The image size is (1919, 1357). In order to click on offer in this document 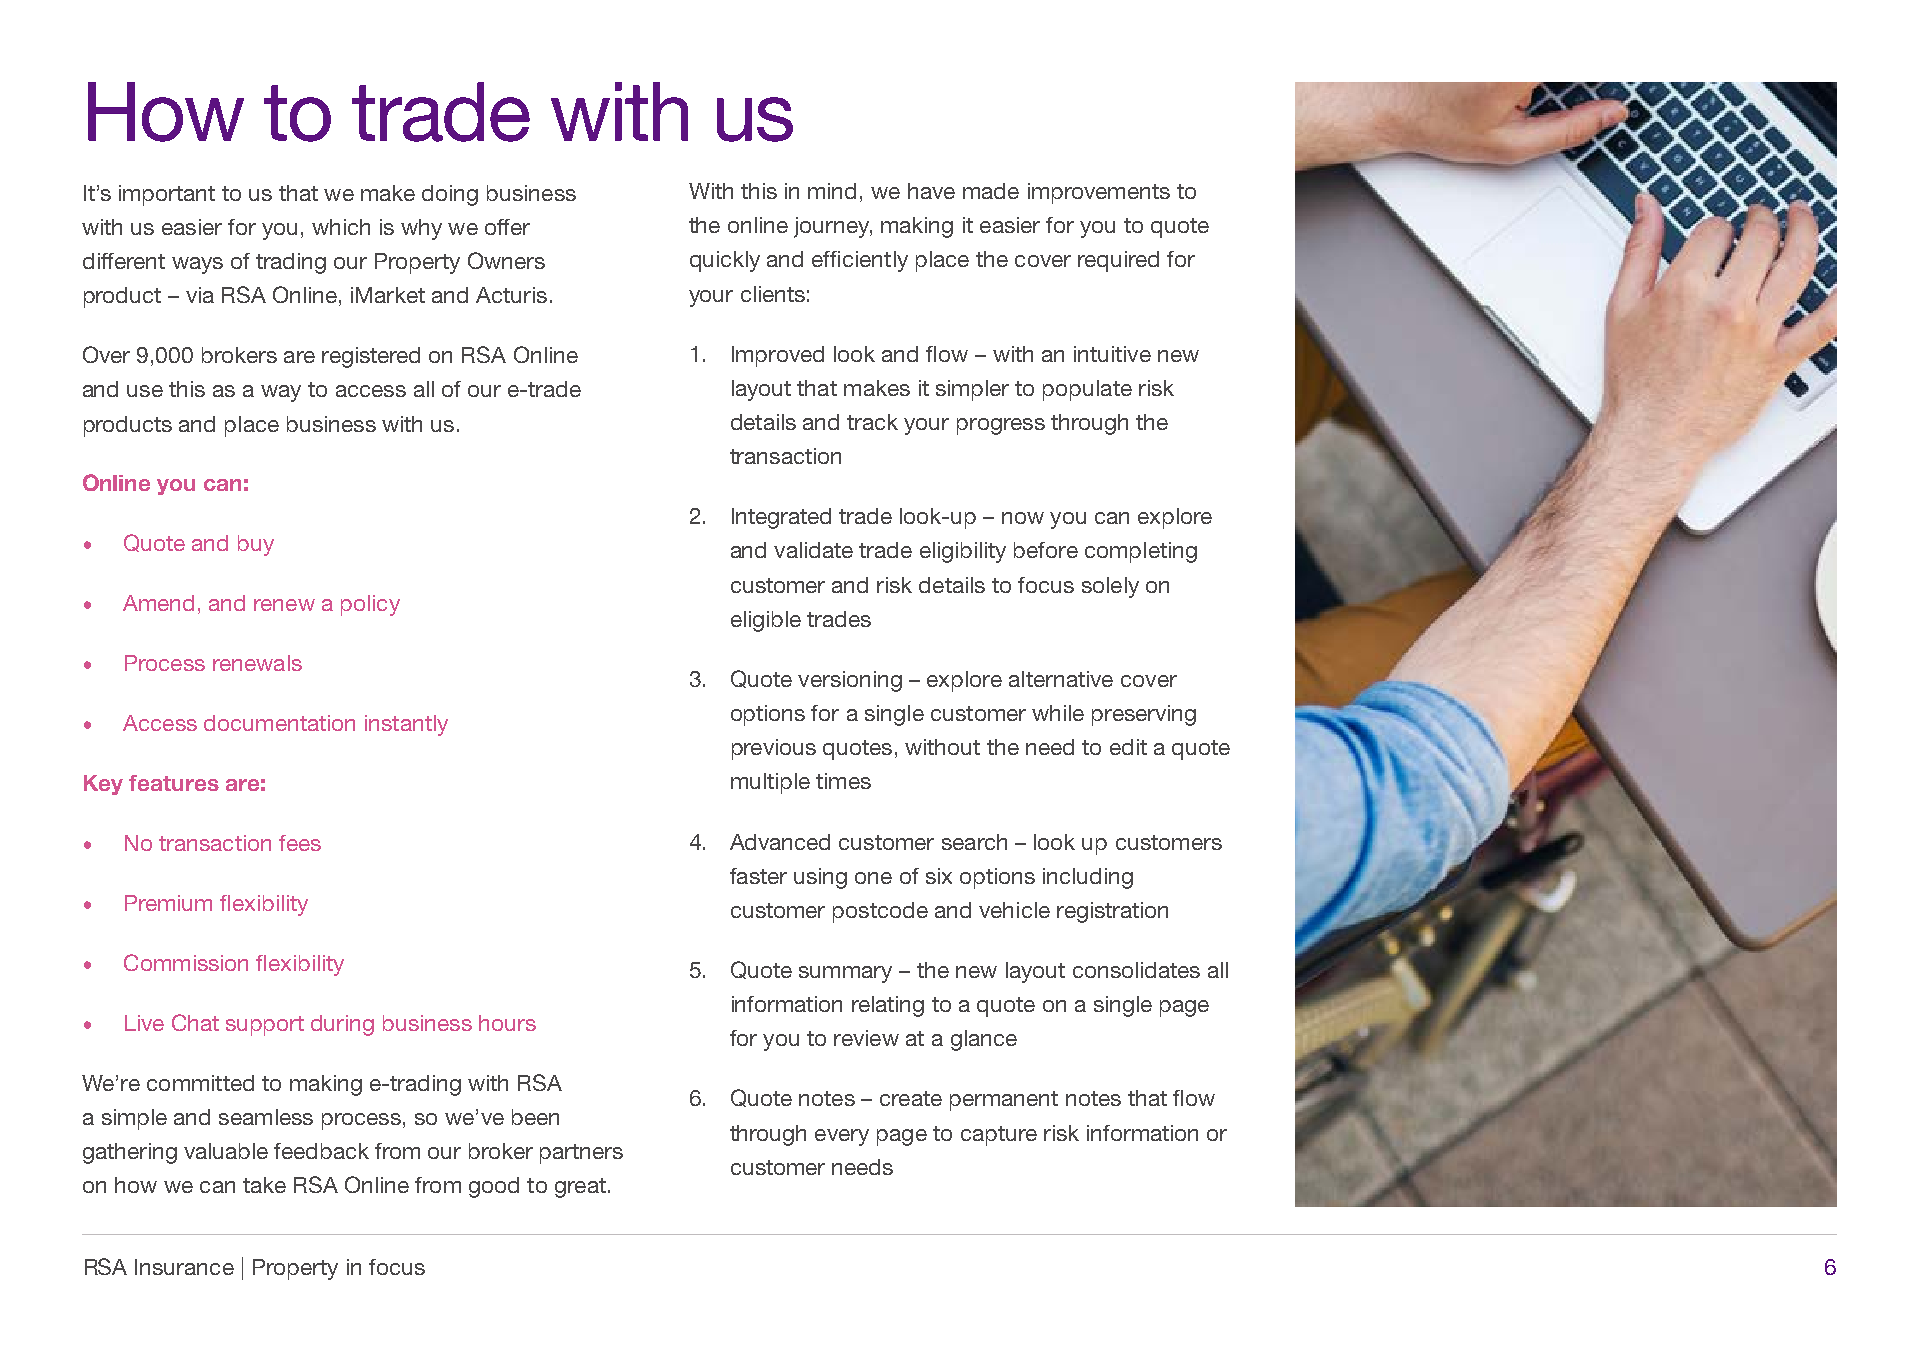, I will do `click(507, 227)`.
